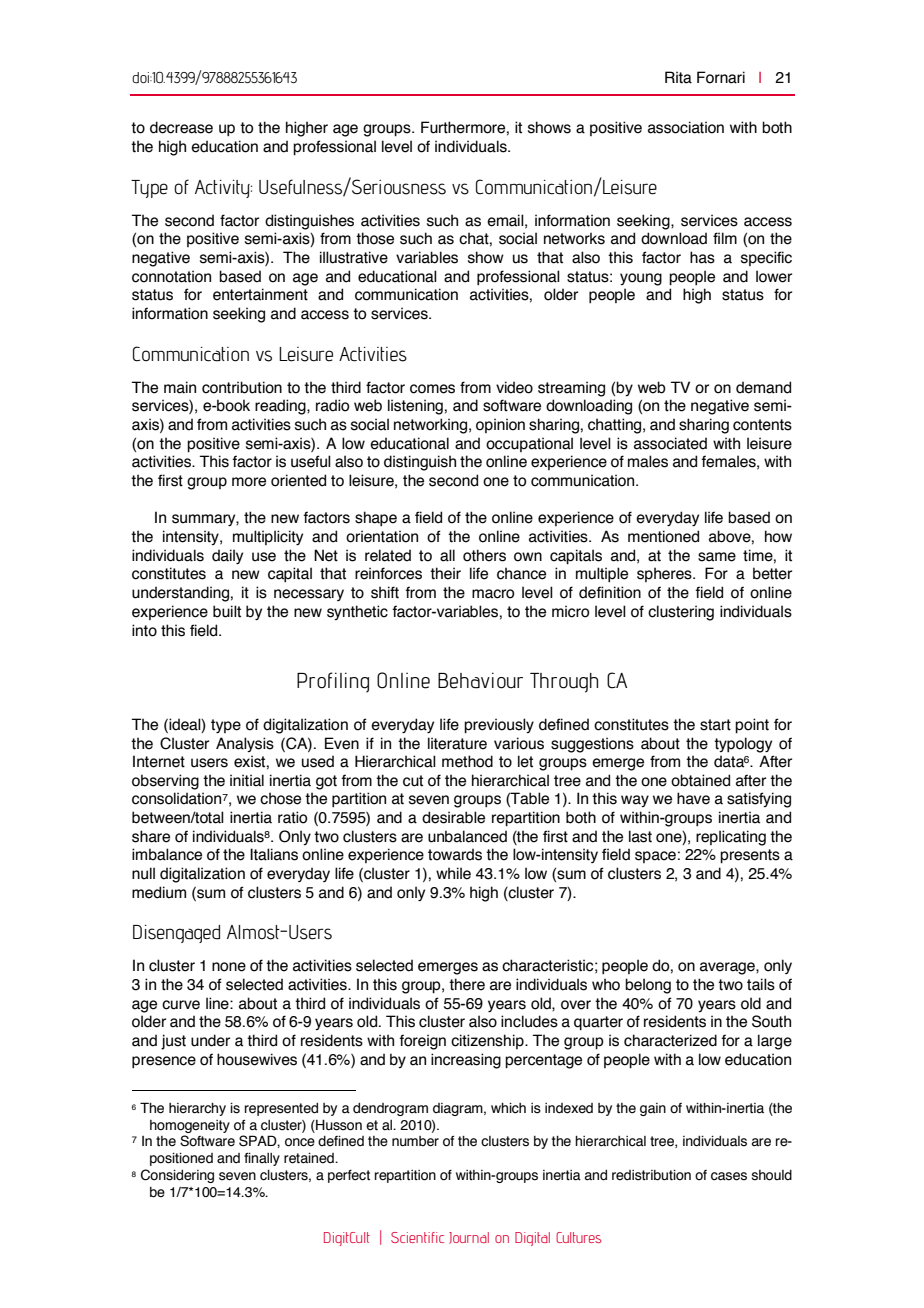  Describe the element at coordinates (480, 680) in the page. I see `Behaviour` at that location.
